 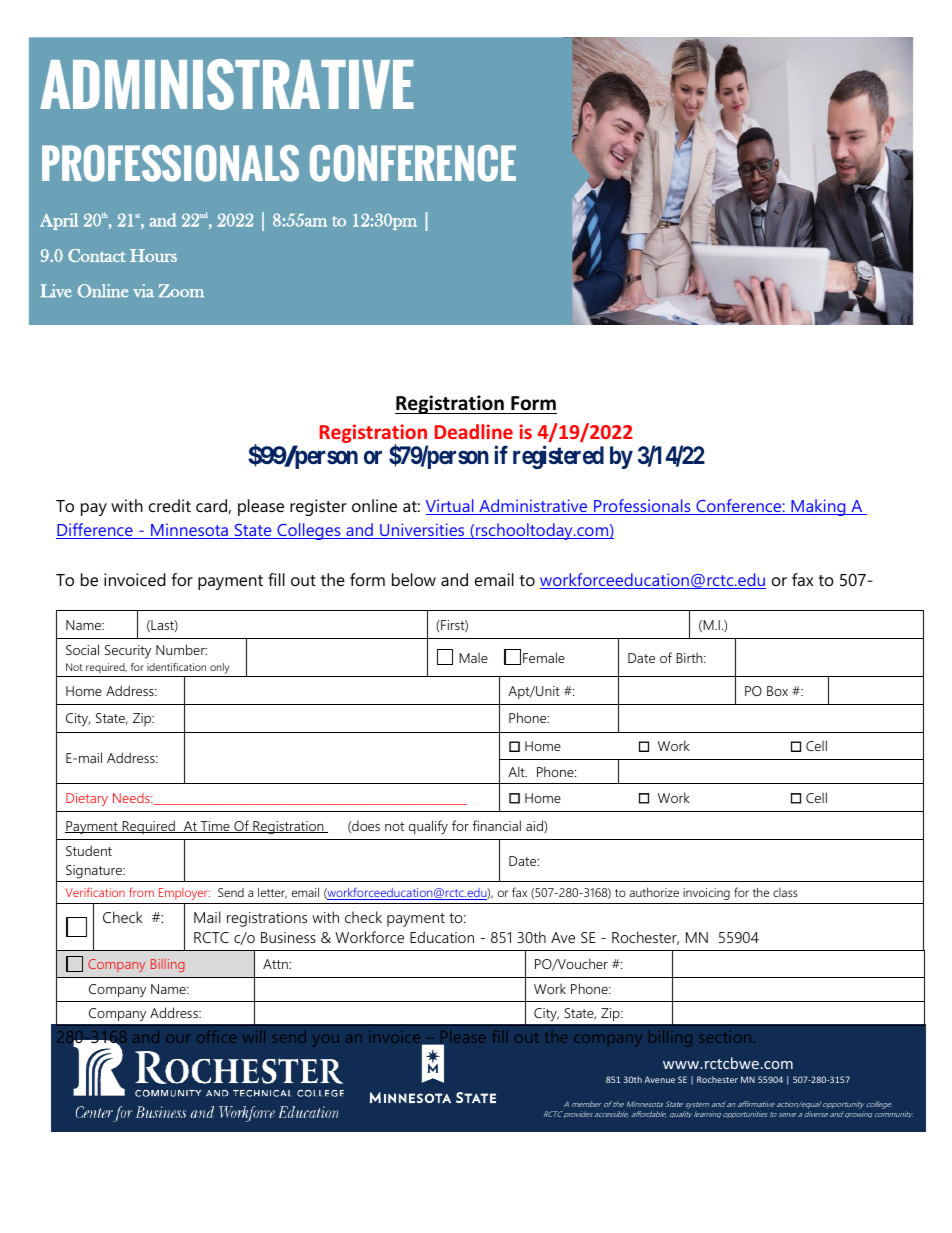 I want to click on invoicing, so click(x=706, y=894).
